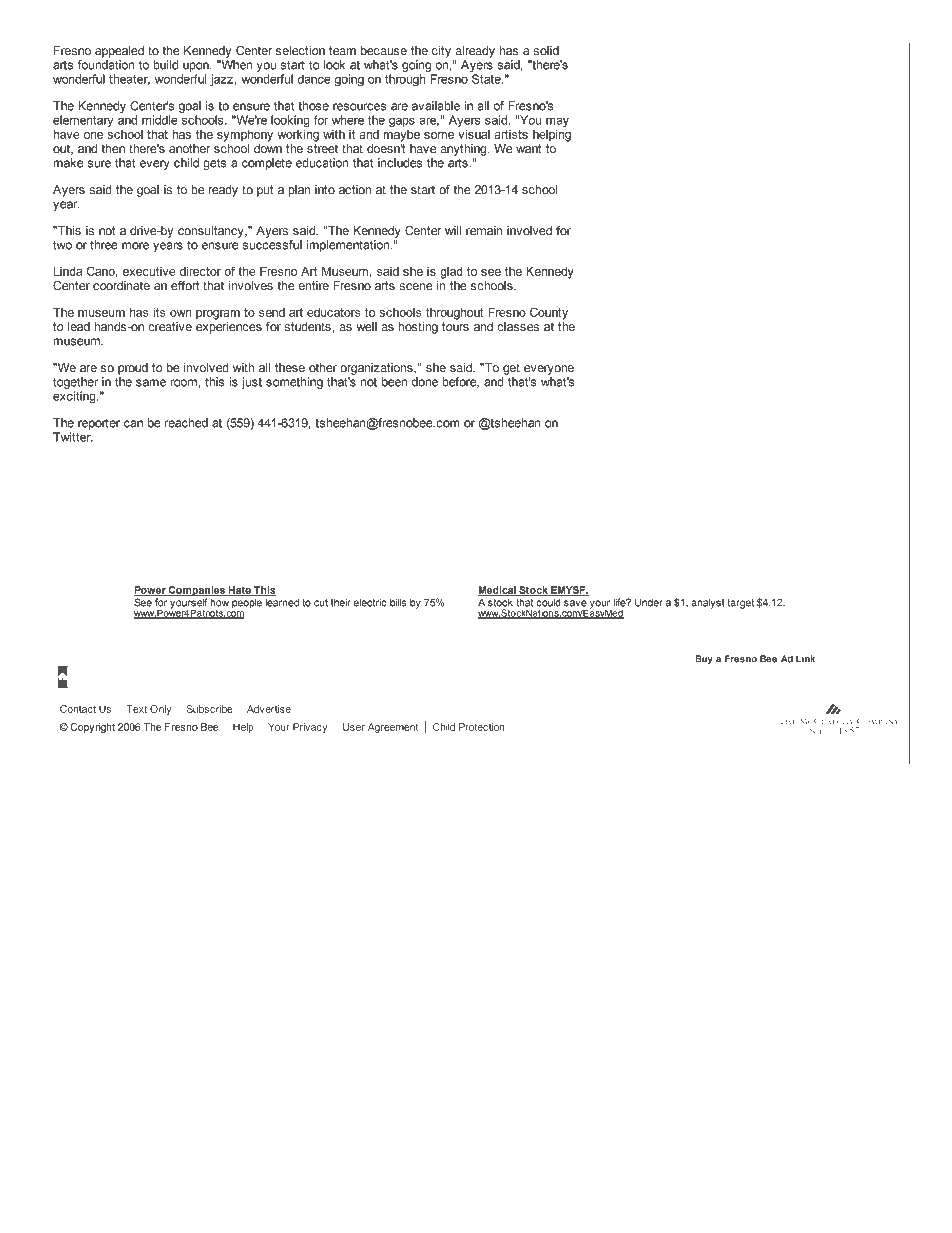 This page has width=952, height=1233. What do you see at coordinates (441, 52) in the page?
I see `city` at bounding box center [441, 52].
